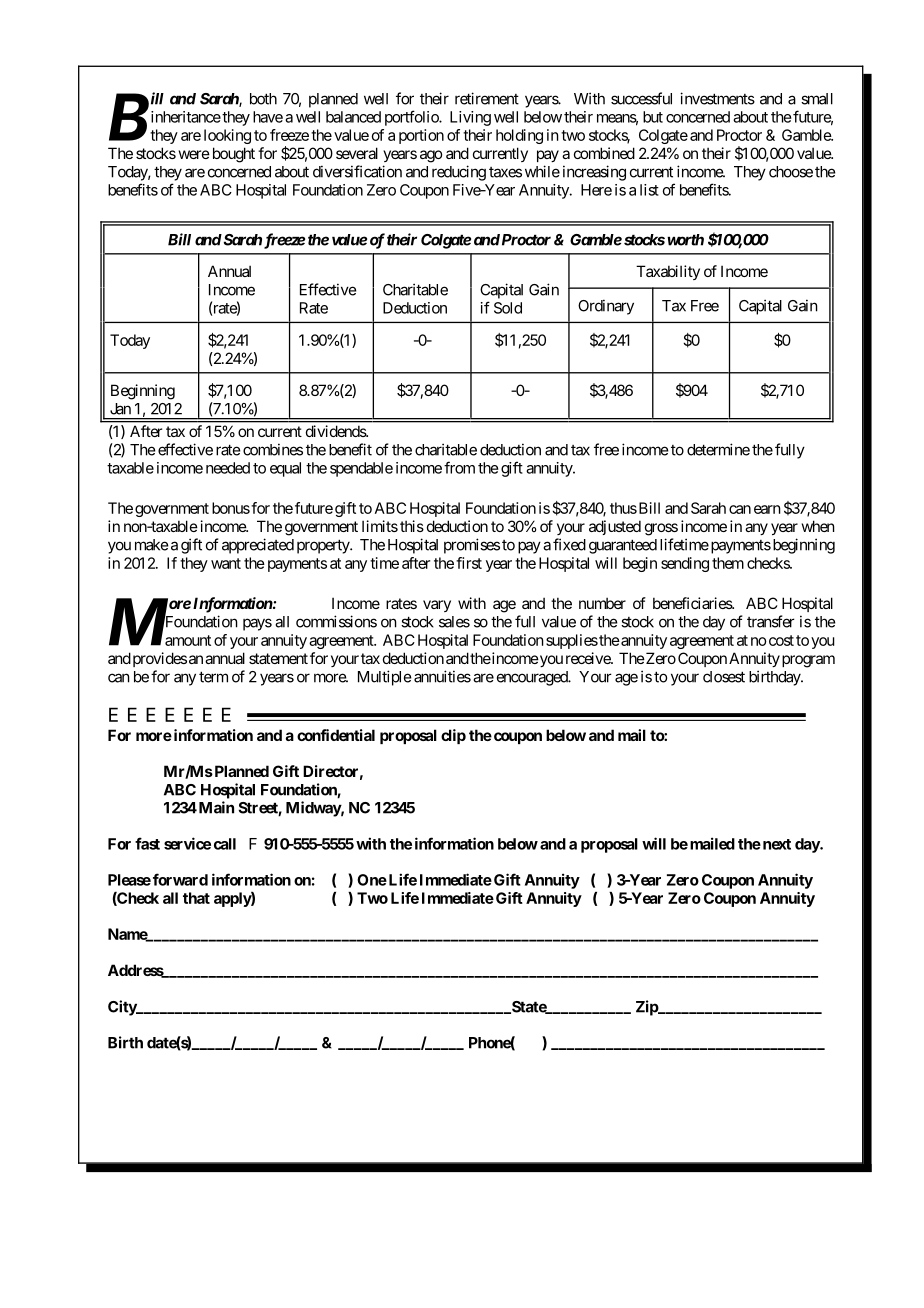 This screenshot has width=924, height=1308. I want to click on looking, so click(227, 136).
